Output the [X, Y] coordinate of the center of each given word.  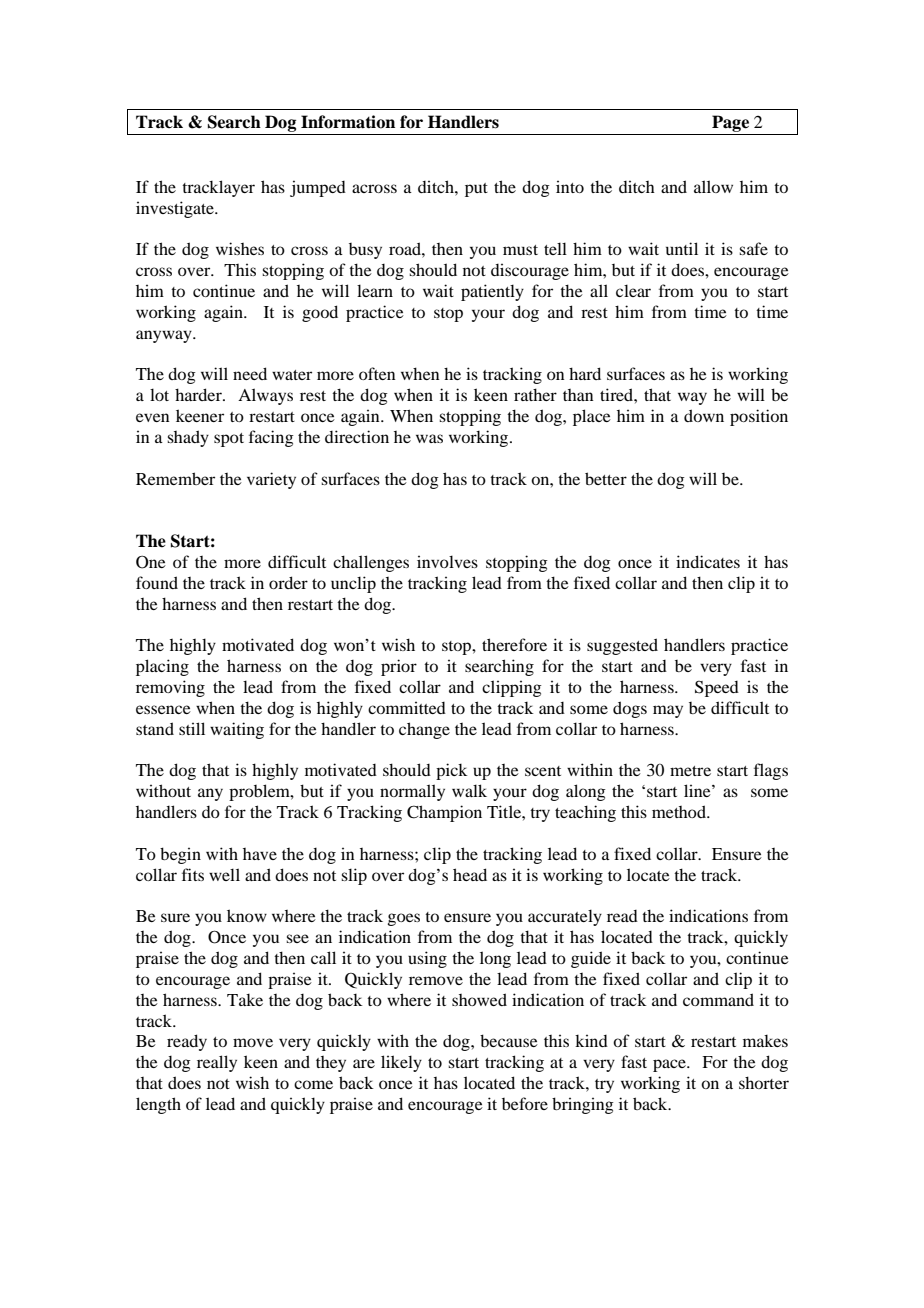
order [288, 582]
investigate [176, 209]
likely [401, 1063]
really [217, 1063]
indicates [708, 561]
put [476, 190]
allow [713, 186]
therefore [514, 644]
